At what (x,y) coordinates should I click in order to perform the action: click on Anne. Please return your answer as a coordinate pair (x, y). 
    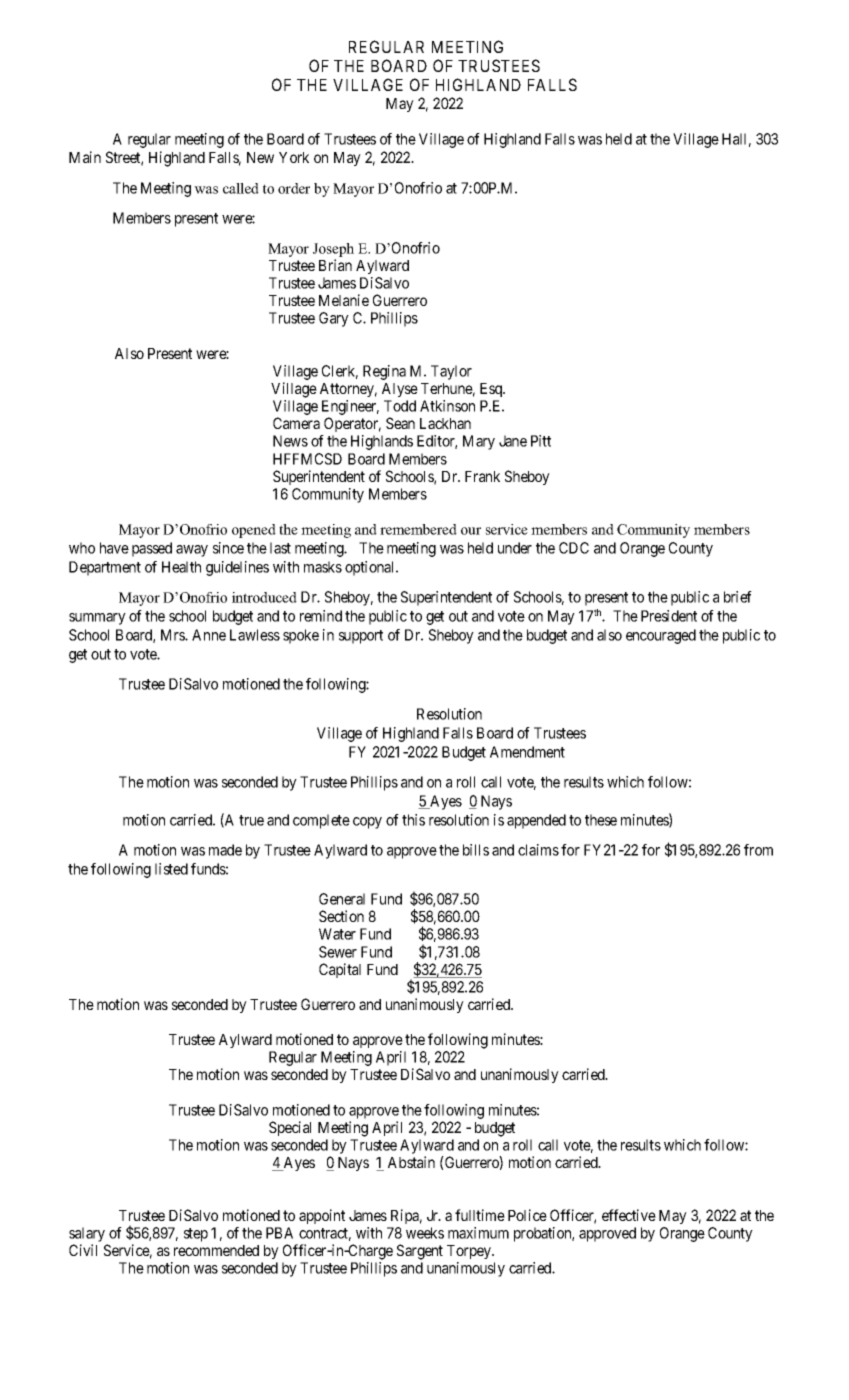
    Looking at the image, I should click on (209, 635).
